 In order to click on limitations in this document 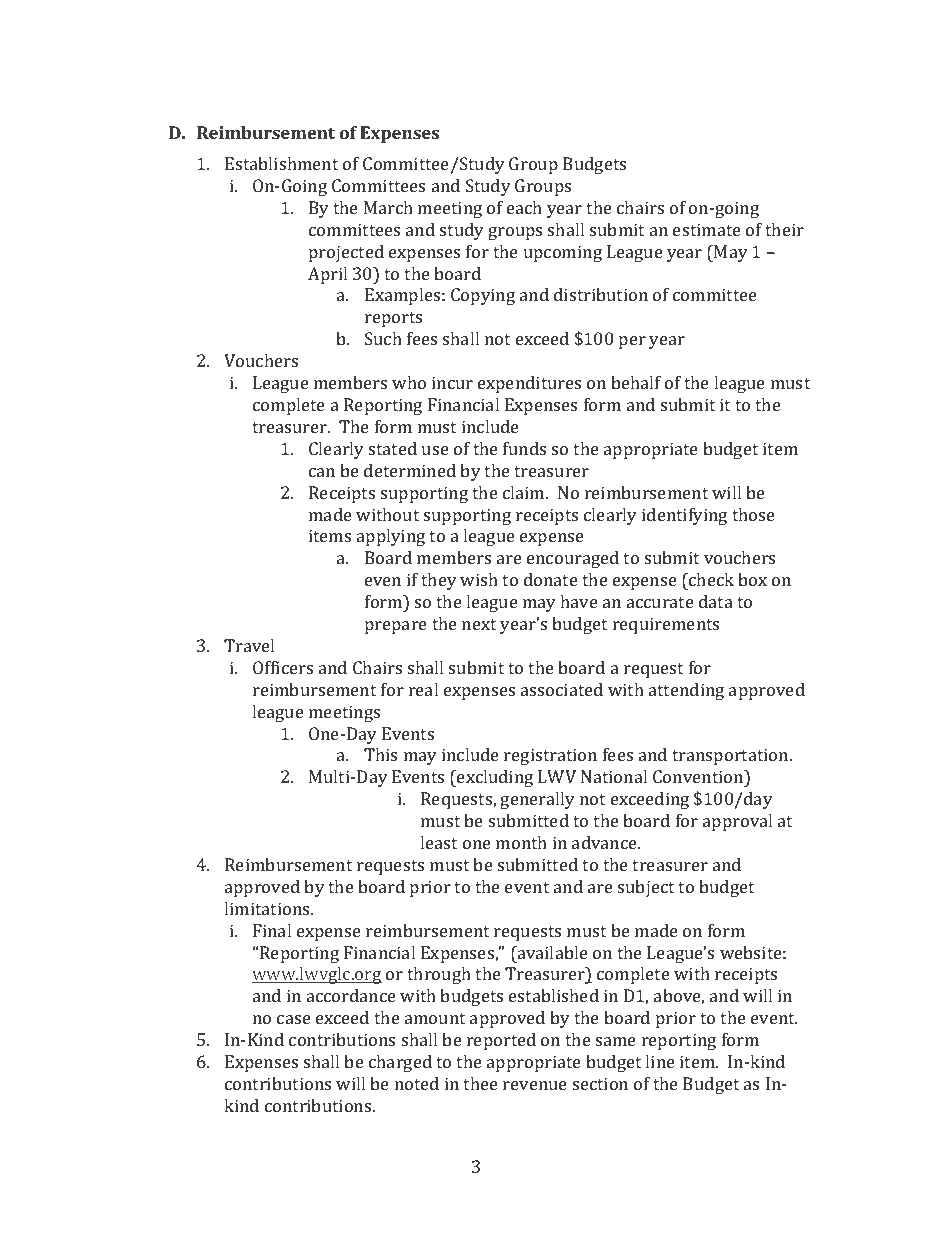, I will do `click(268, 908)`.
